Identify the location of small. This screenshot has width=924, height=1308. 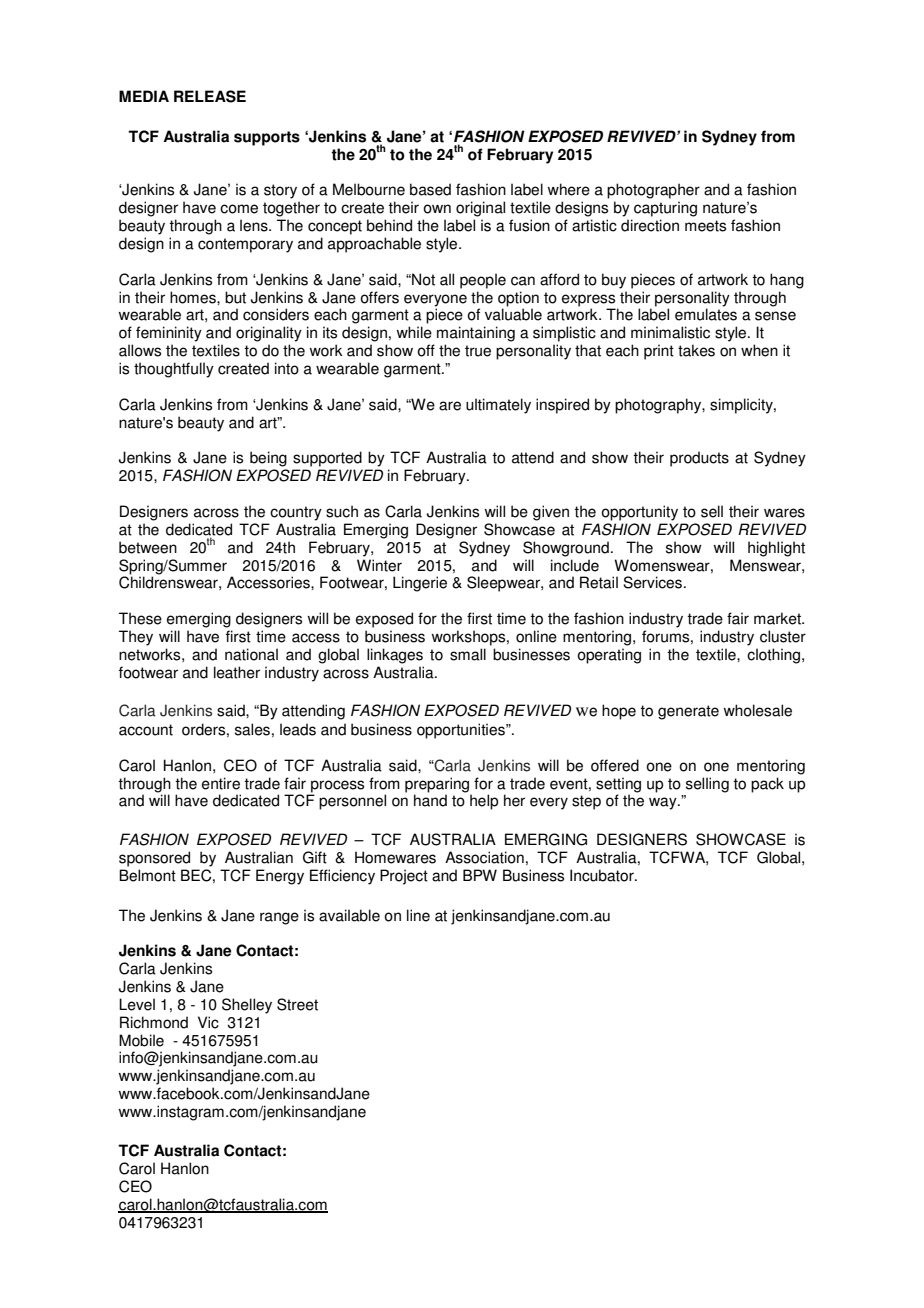
(468, 654).
